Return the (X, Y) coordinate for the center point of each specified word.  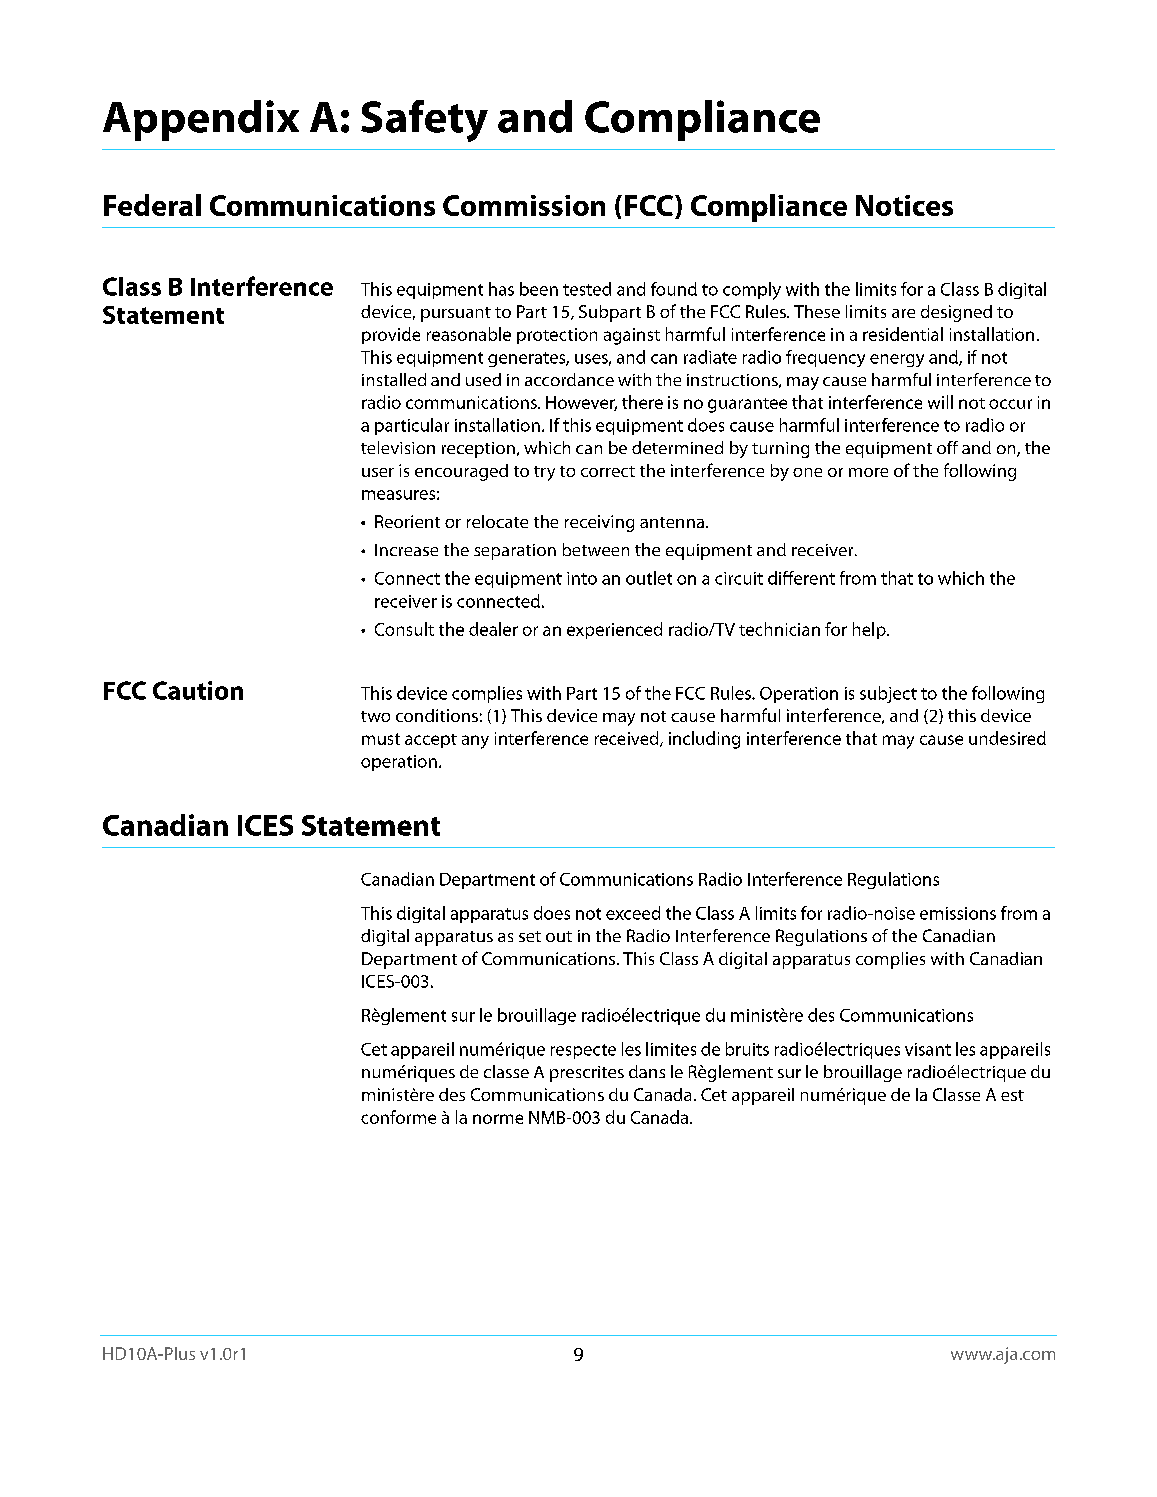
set (530, 936)
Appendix (201, 120)
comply (752, 291)
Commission (524, 205)
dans (647, 1071)
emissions (958, 913)
